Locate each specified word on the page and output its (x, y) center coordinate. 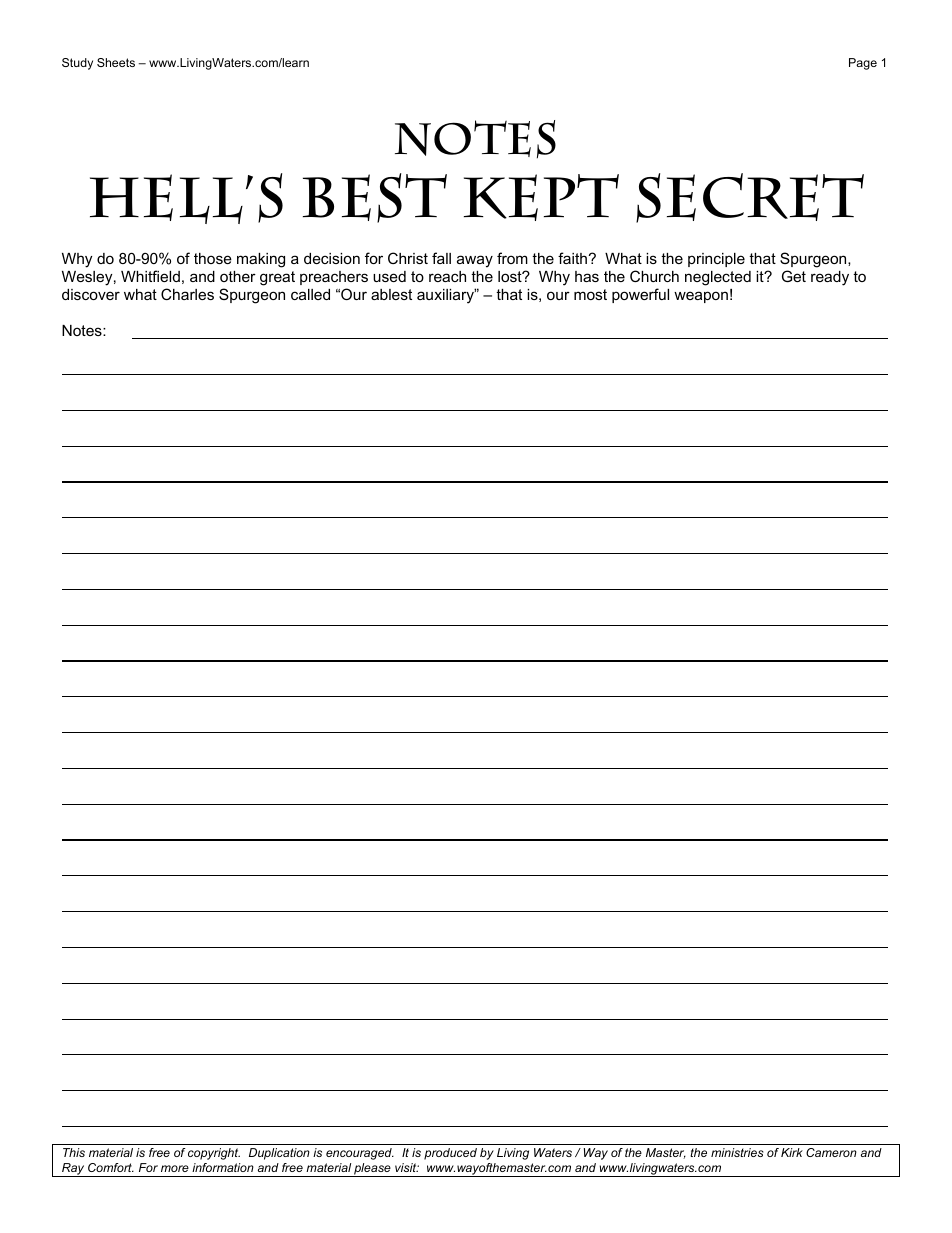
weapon (701, 297)
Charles (187, 294)
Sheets (116, 62)
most (590, 294)
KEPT (541, 197)
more (175, 1168)
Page (863, 64)
